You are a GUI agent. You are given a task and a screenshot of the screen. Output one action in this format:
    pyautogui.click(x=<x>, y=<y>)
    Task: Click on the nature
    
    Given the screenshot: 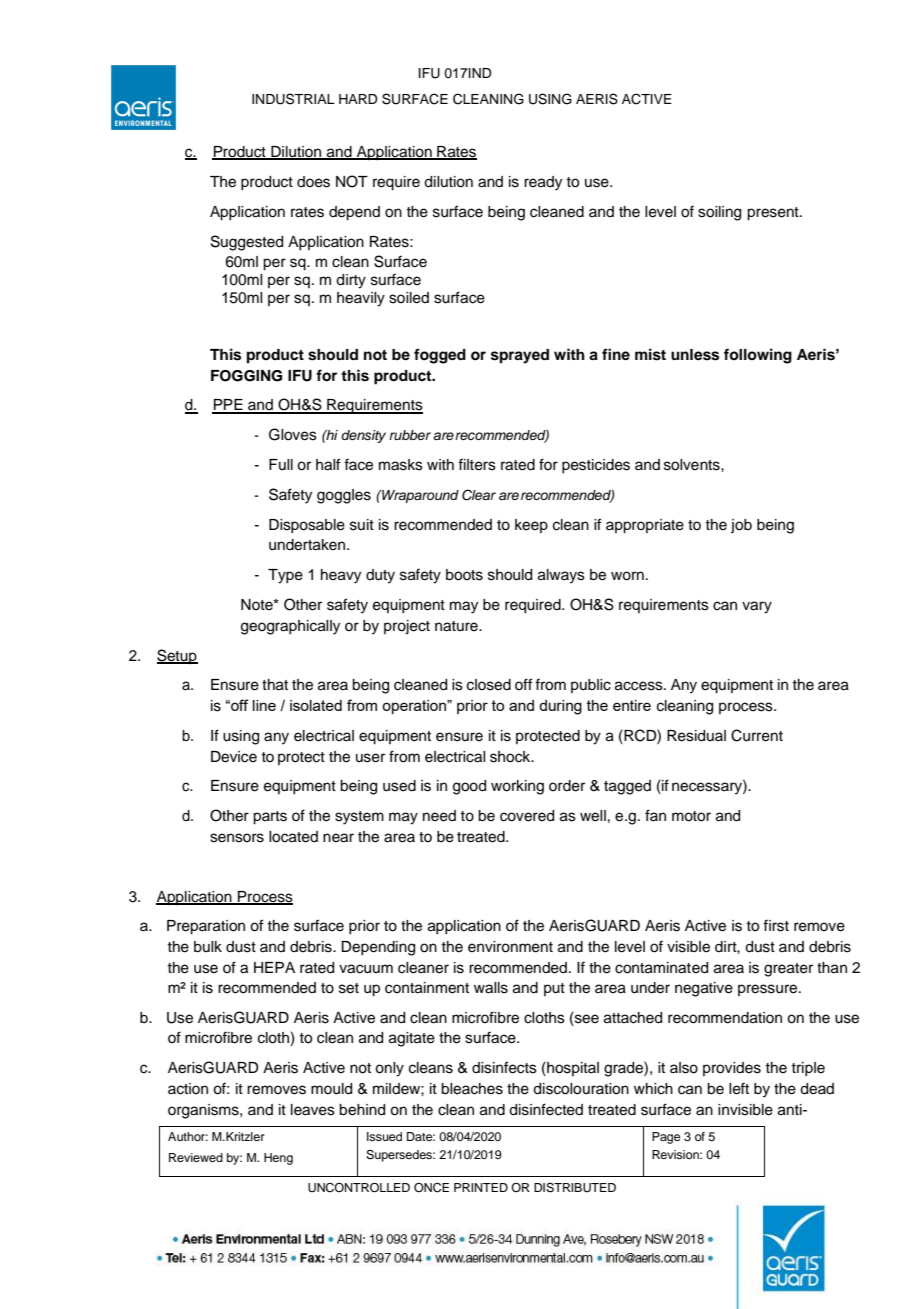 What is the action you would take?
    pyautogui.click(x=457, y=626)
